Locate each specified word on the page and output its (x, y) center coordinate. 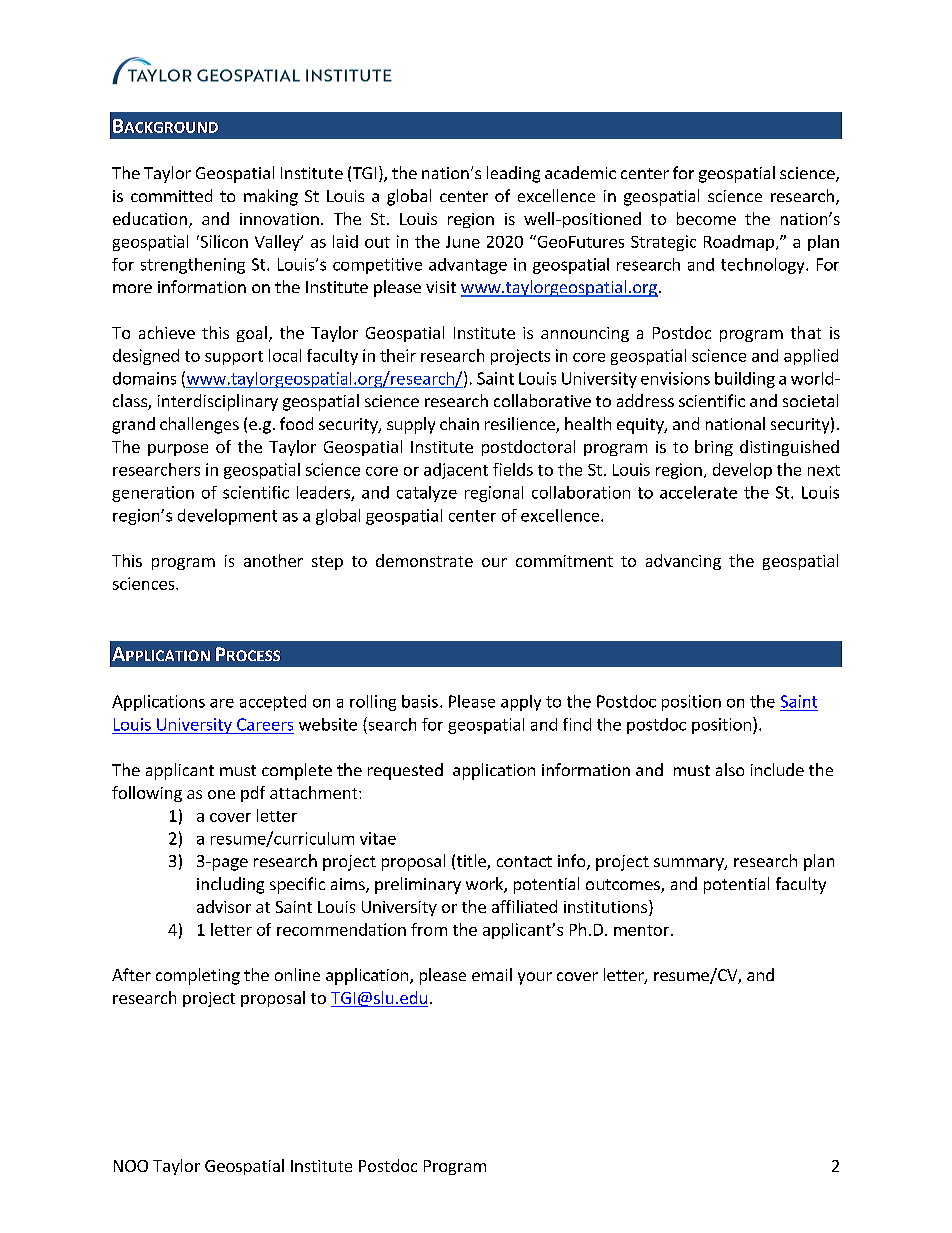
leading (513, 174)
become (706, 218)
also (730, 769)
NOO (131, 1166)
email (492, 974)
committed (171, 195)
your (535, 978)
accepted (273, 703)
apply (521, 703)
